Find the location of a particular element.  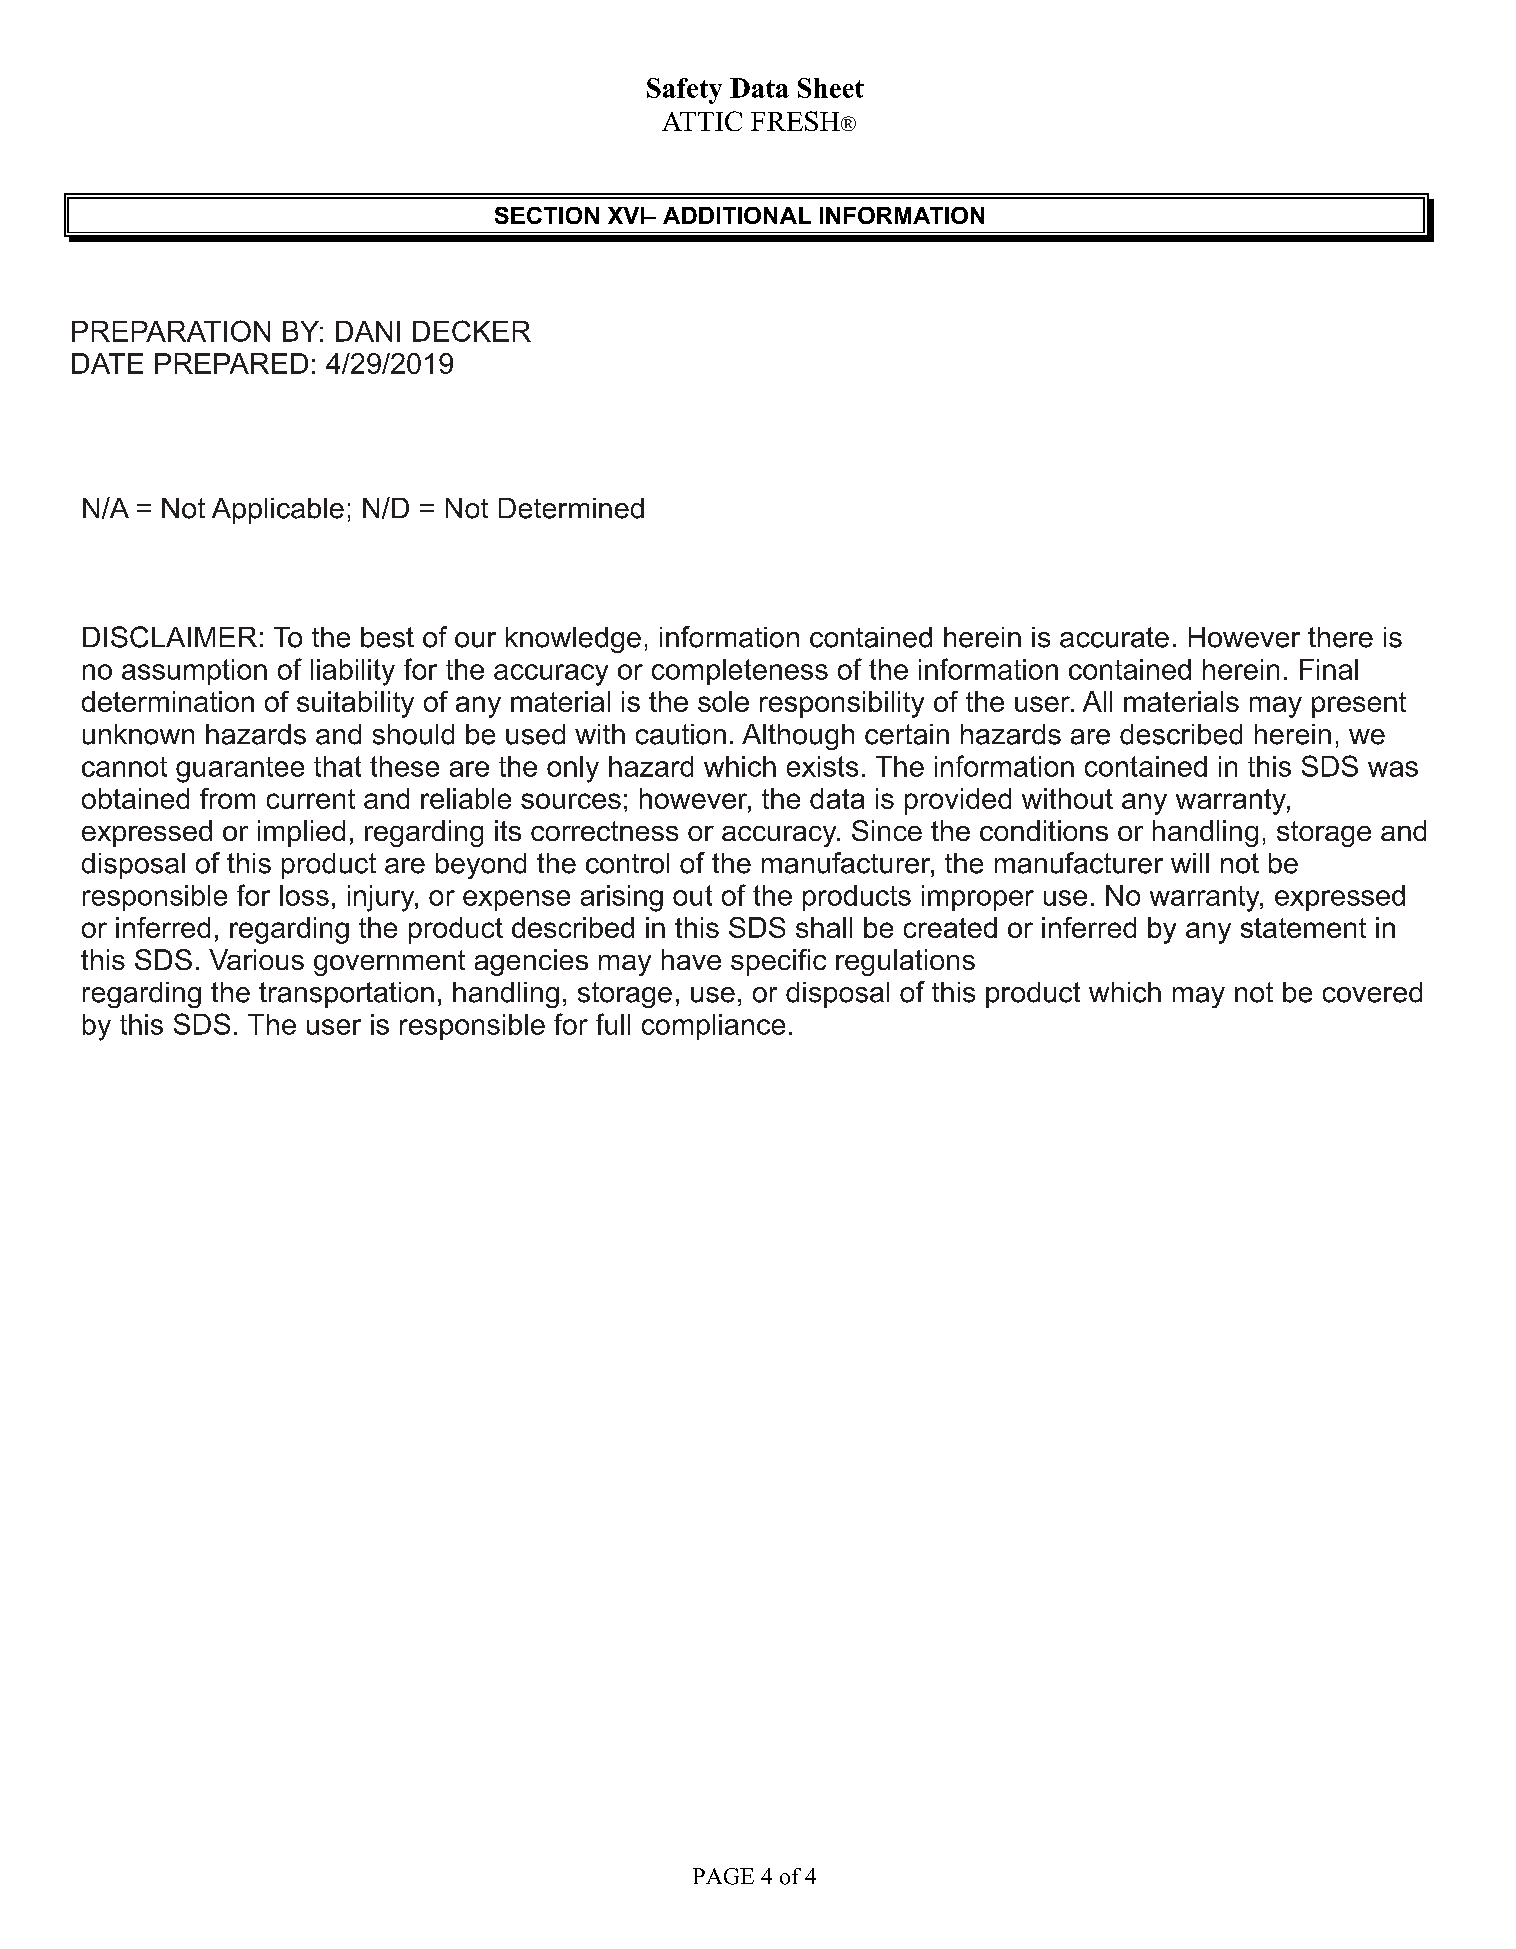

Sheet is located at coordinates (831, 88).
